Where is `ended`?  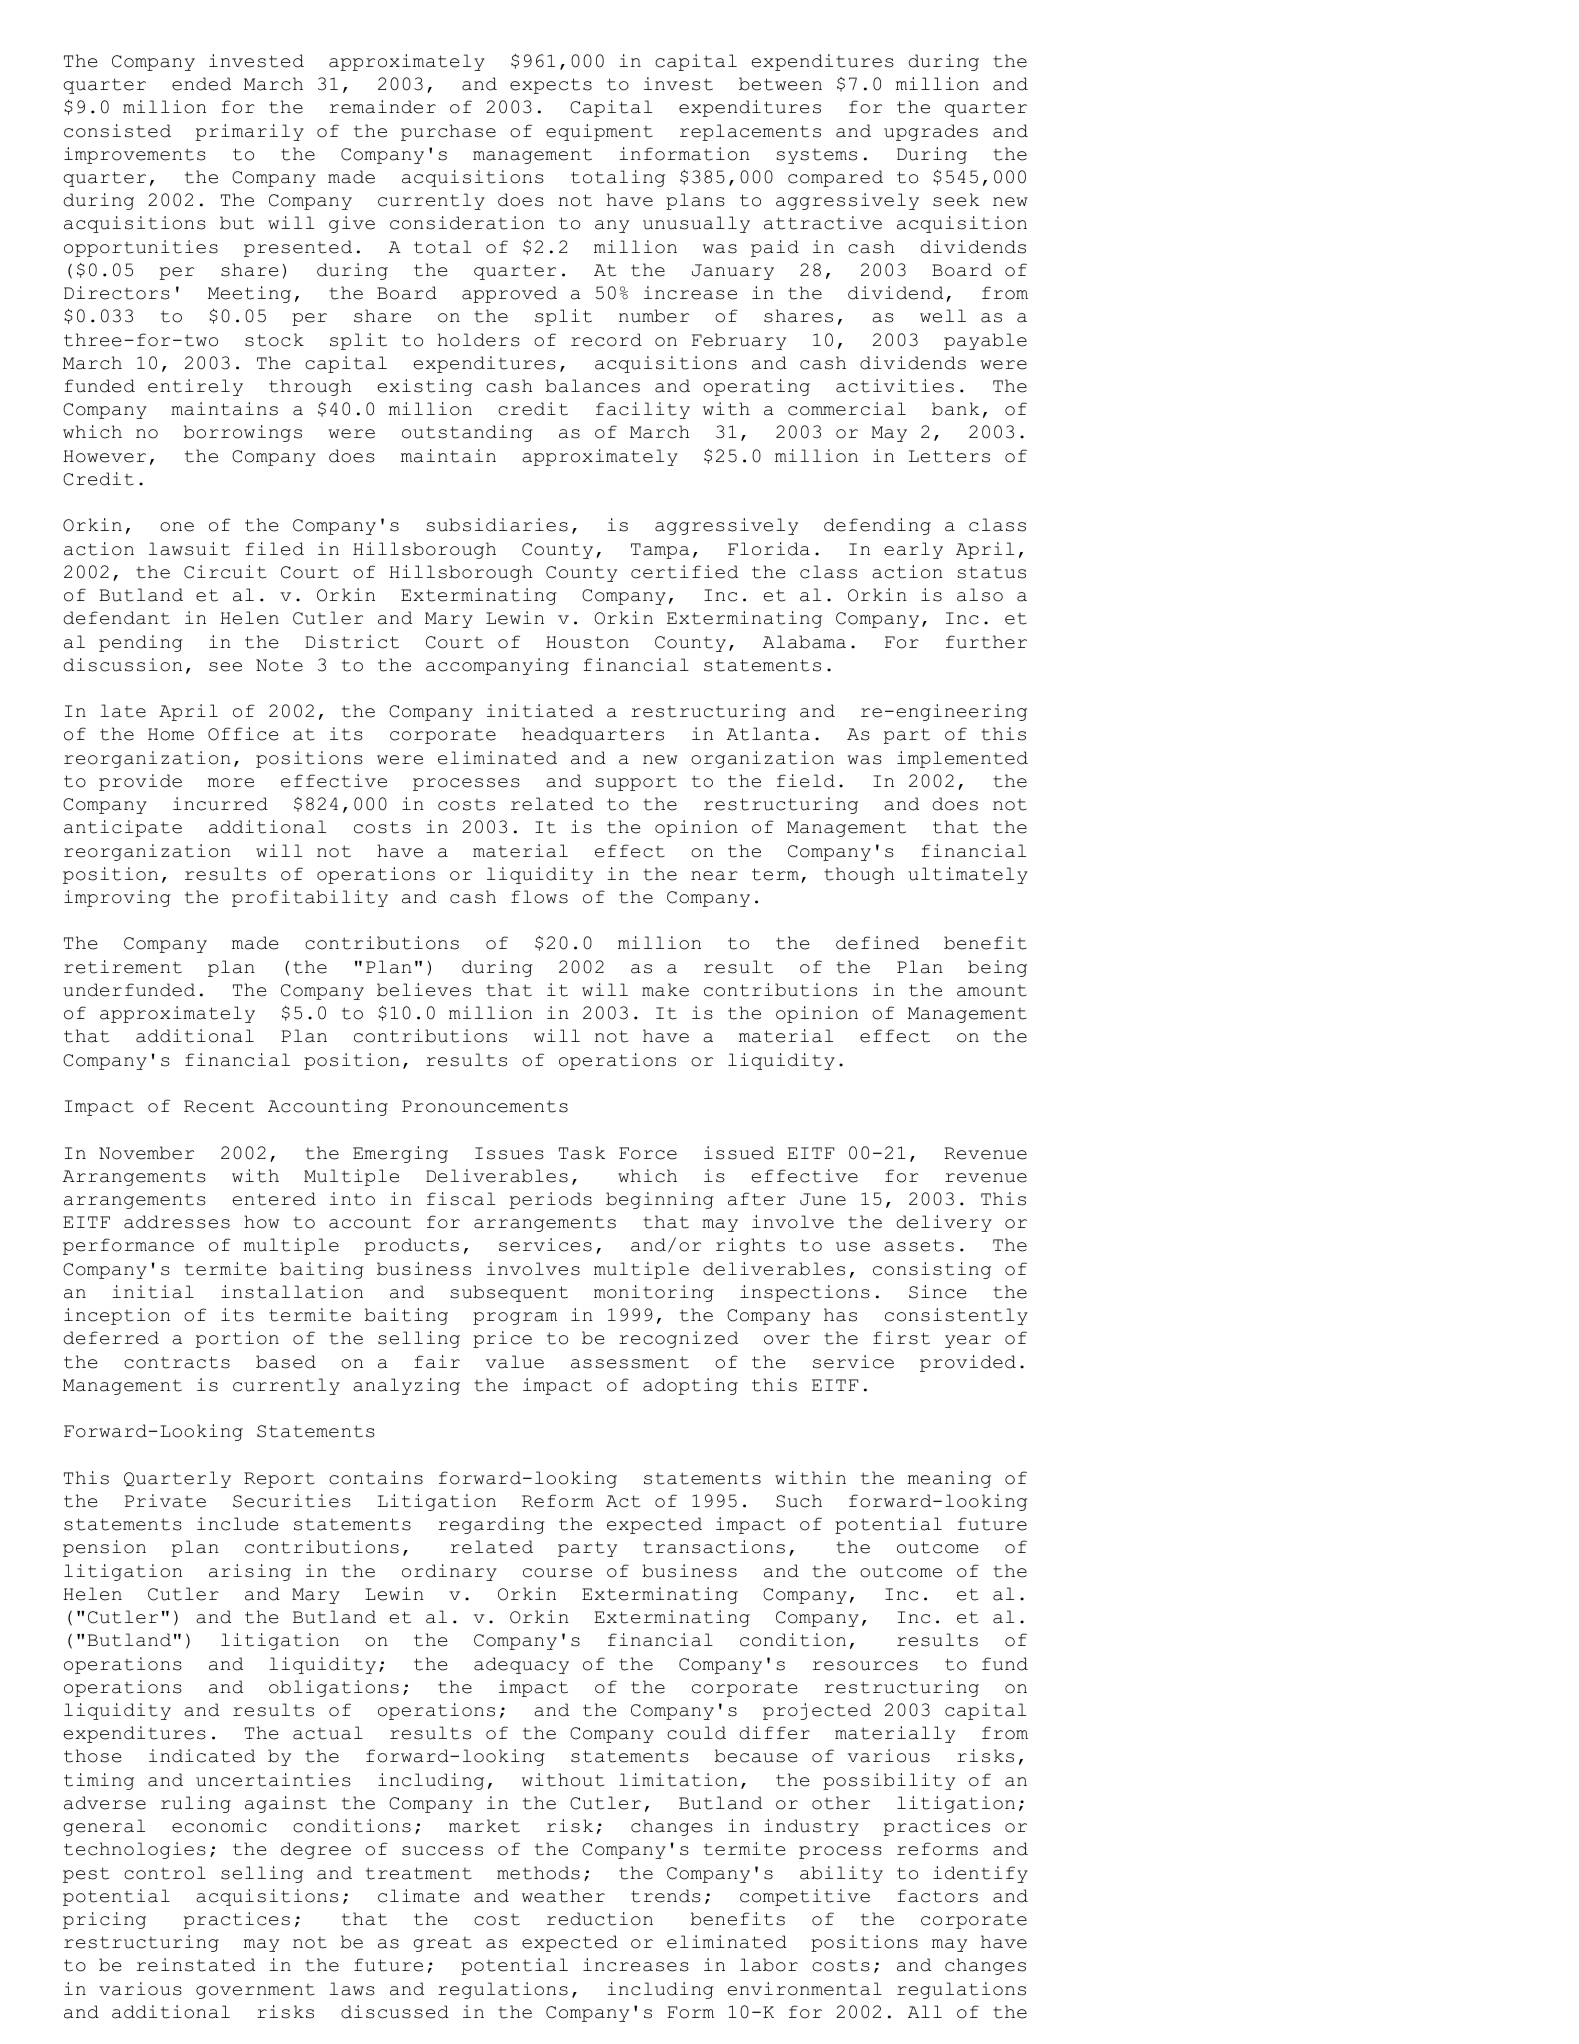 ended is located at coordinates (201, 84).
